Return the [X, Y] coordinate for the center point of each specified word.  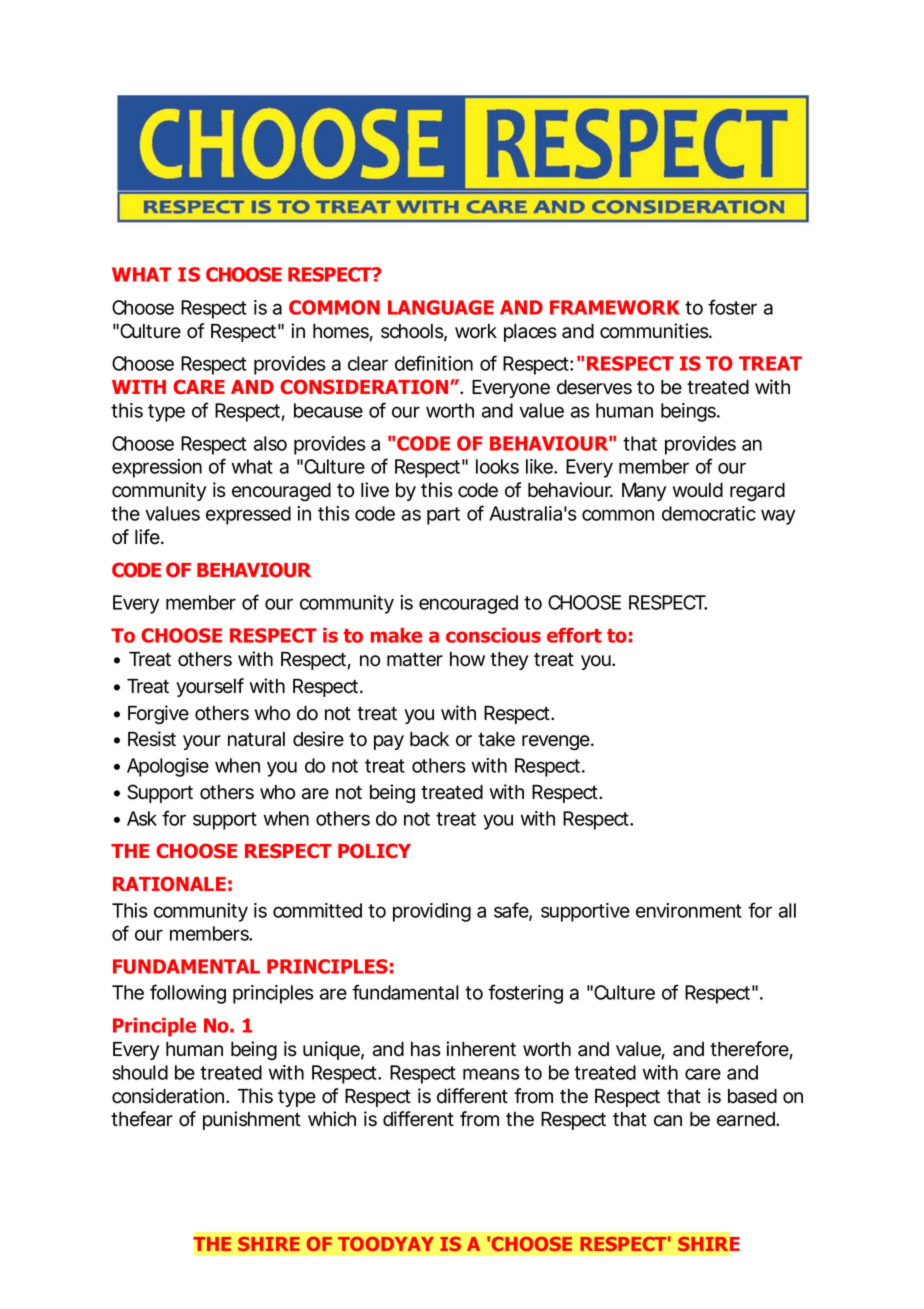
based [752, 1096]
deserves [594, 387]
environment [689, 910]
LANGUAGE [441, 307]
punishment [252, 1120]
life [148, 537]
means [491, 1074]
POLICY [374, 851]
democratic [709, 513]
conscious [493, 635]
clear [368, 363]
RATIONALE [169, 884]
